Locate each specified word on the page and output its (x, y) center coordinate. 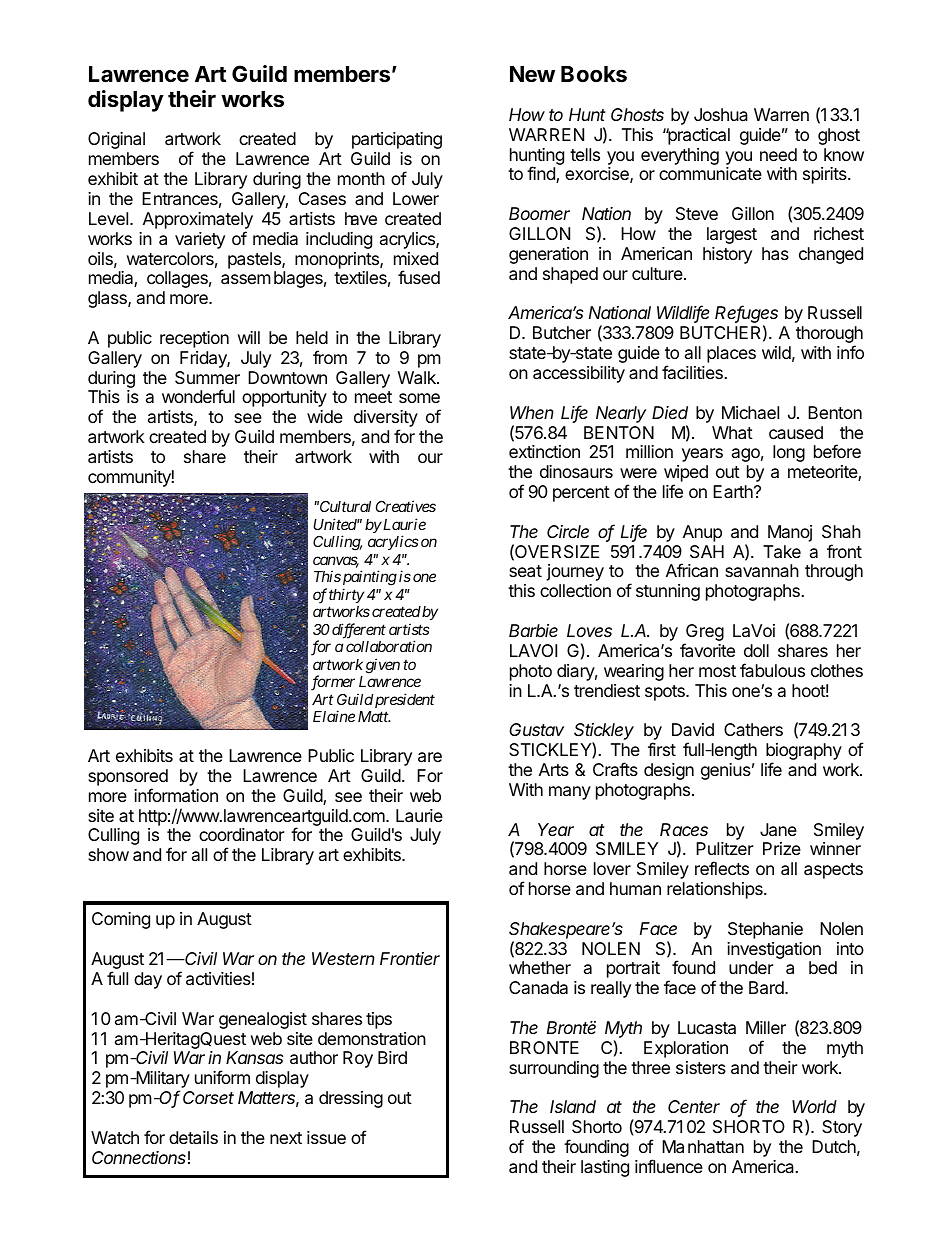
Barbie (533, 630)
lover (612, 868)
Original (116, 140)
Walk (418, 378)
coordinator (241, 835)
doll (756, 650)
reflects (722, 868)
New (532, 74)
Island (573, 1106)
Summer (207, 377)
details (193, 1138)
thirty (346, 595)
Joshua (721, 114)
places (731, 354)
